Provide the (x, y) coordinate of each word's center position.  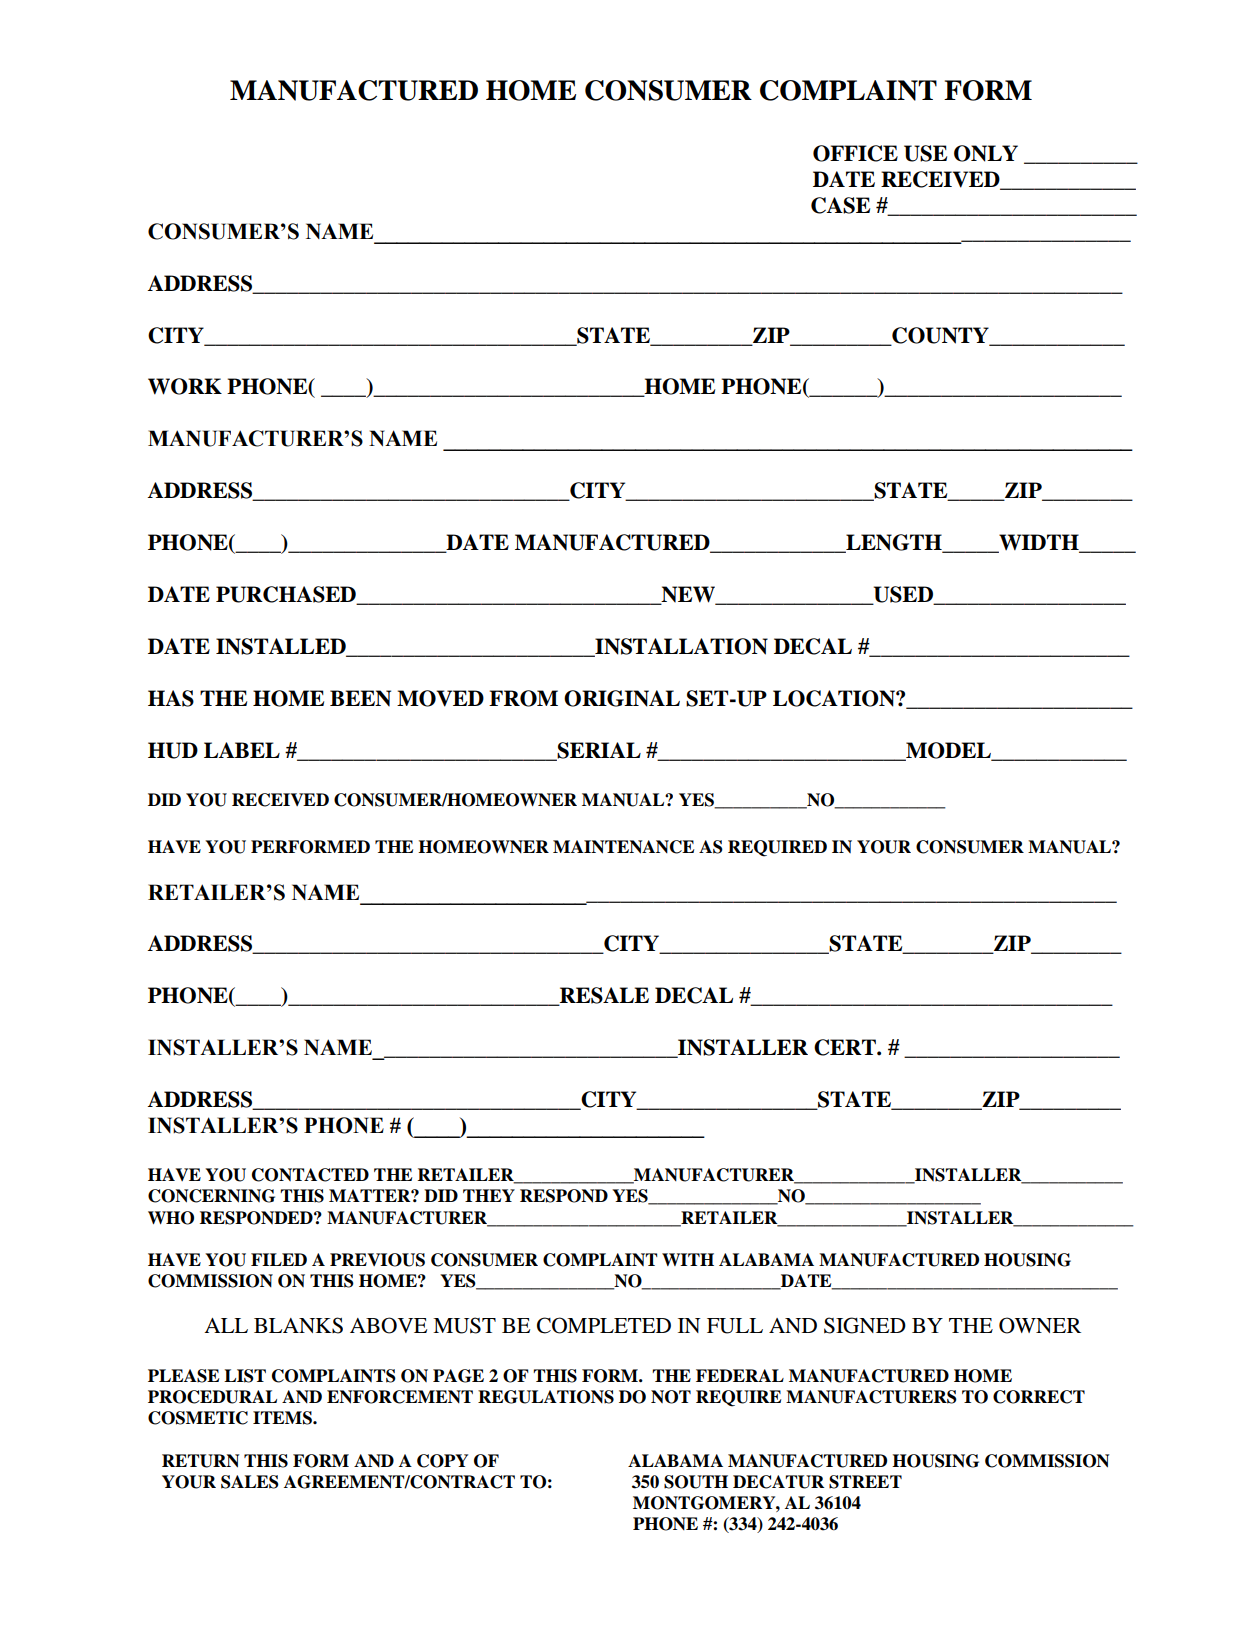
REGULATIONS (546, 1397)
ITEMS (283, 1418)
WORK (185, 386)
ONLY (986, 153)
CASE (840, 205)
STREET (865, 1482)
